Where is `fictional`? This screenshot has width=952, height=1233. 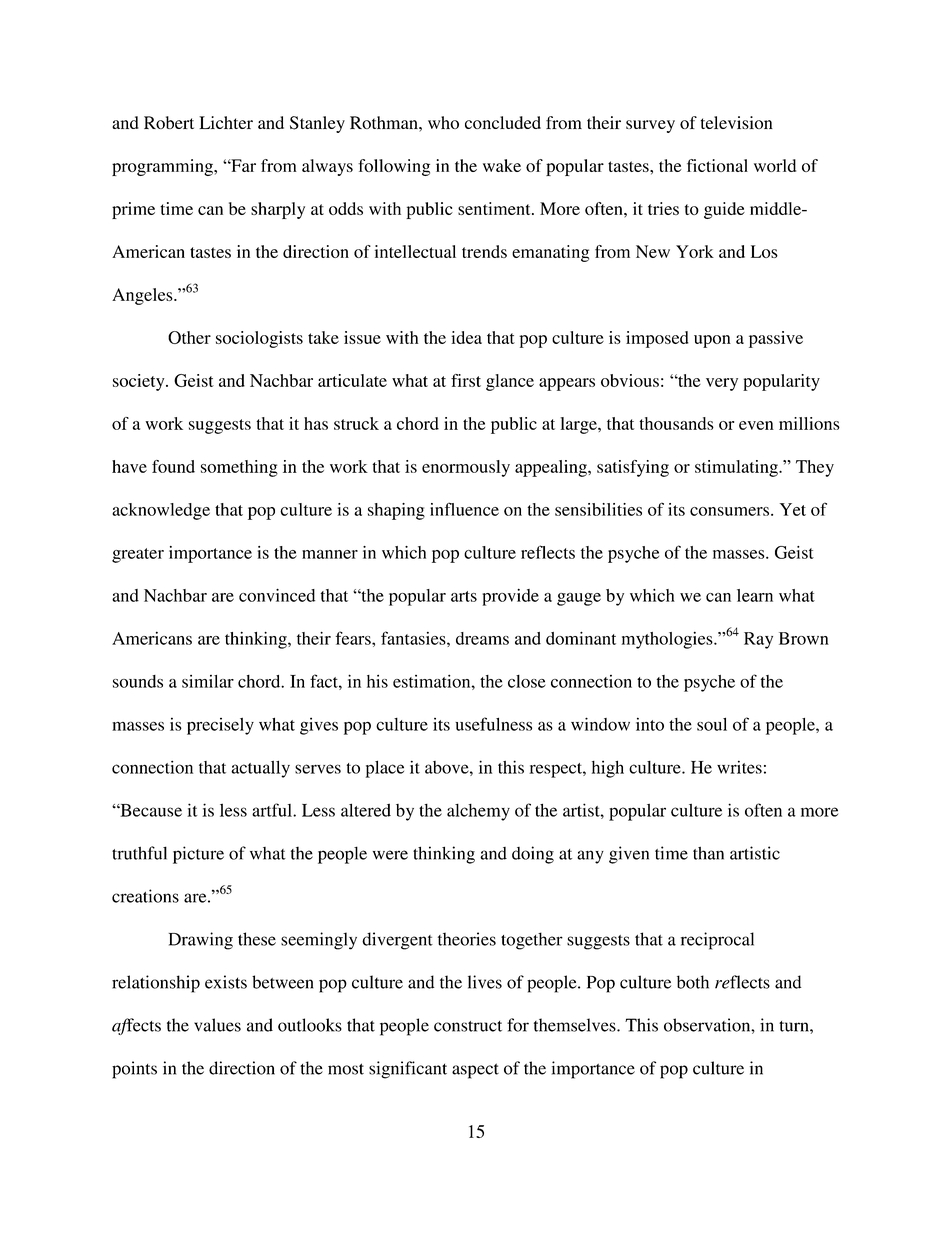 fictional is located at coordinates (717, 165).
